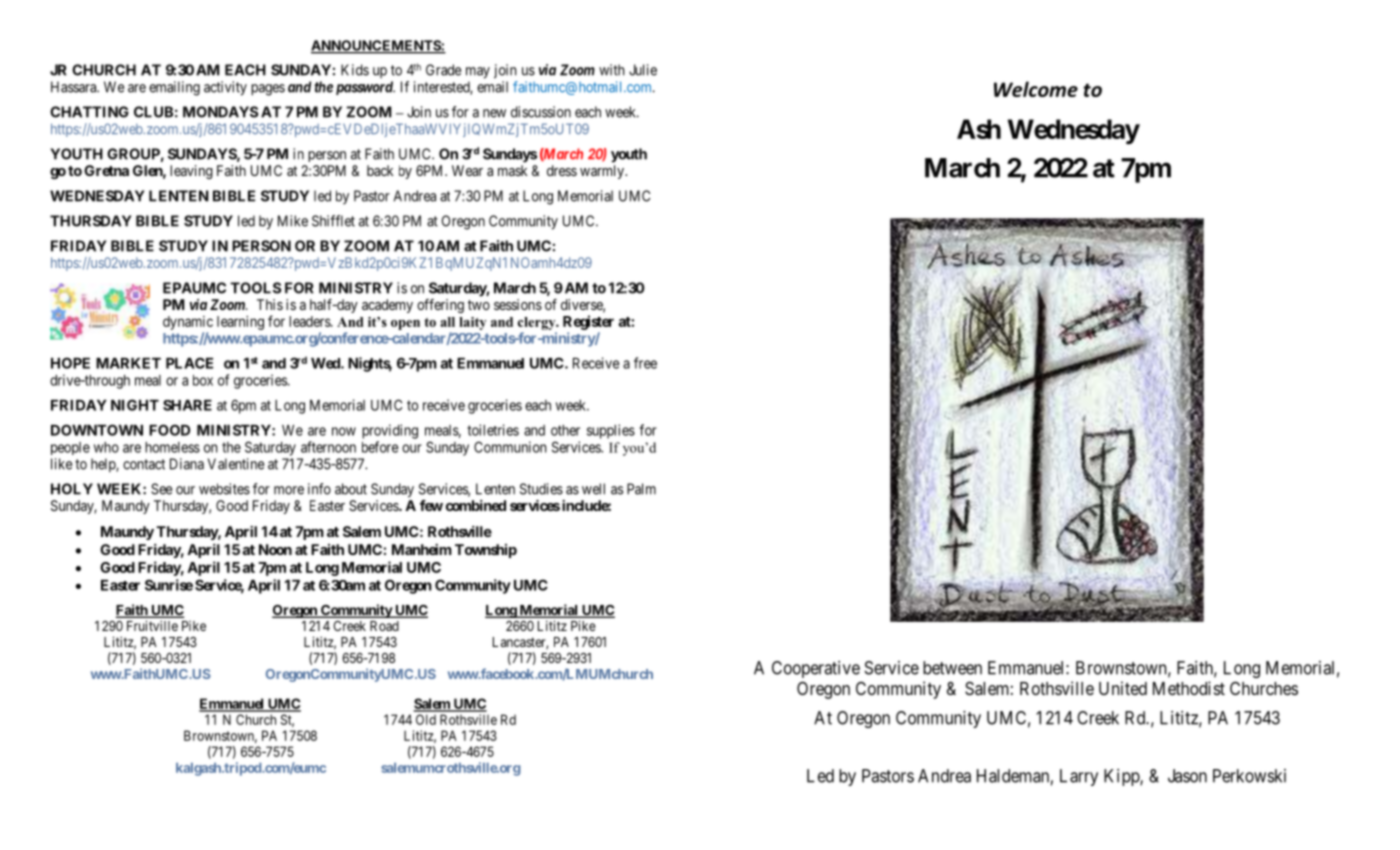 The image size is (1400, 850). Describe the element at coordinates (612, 70) in the image. I see `with` at that location.
